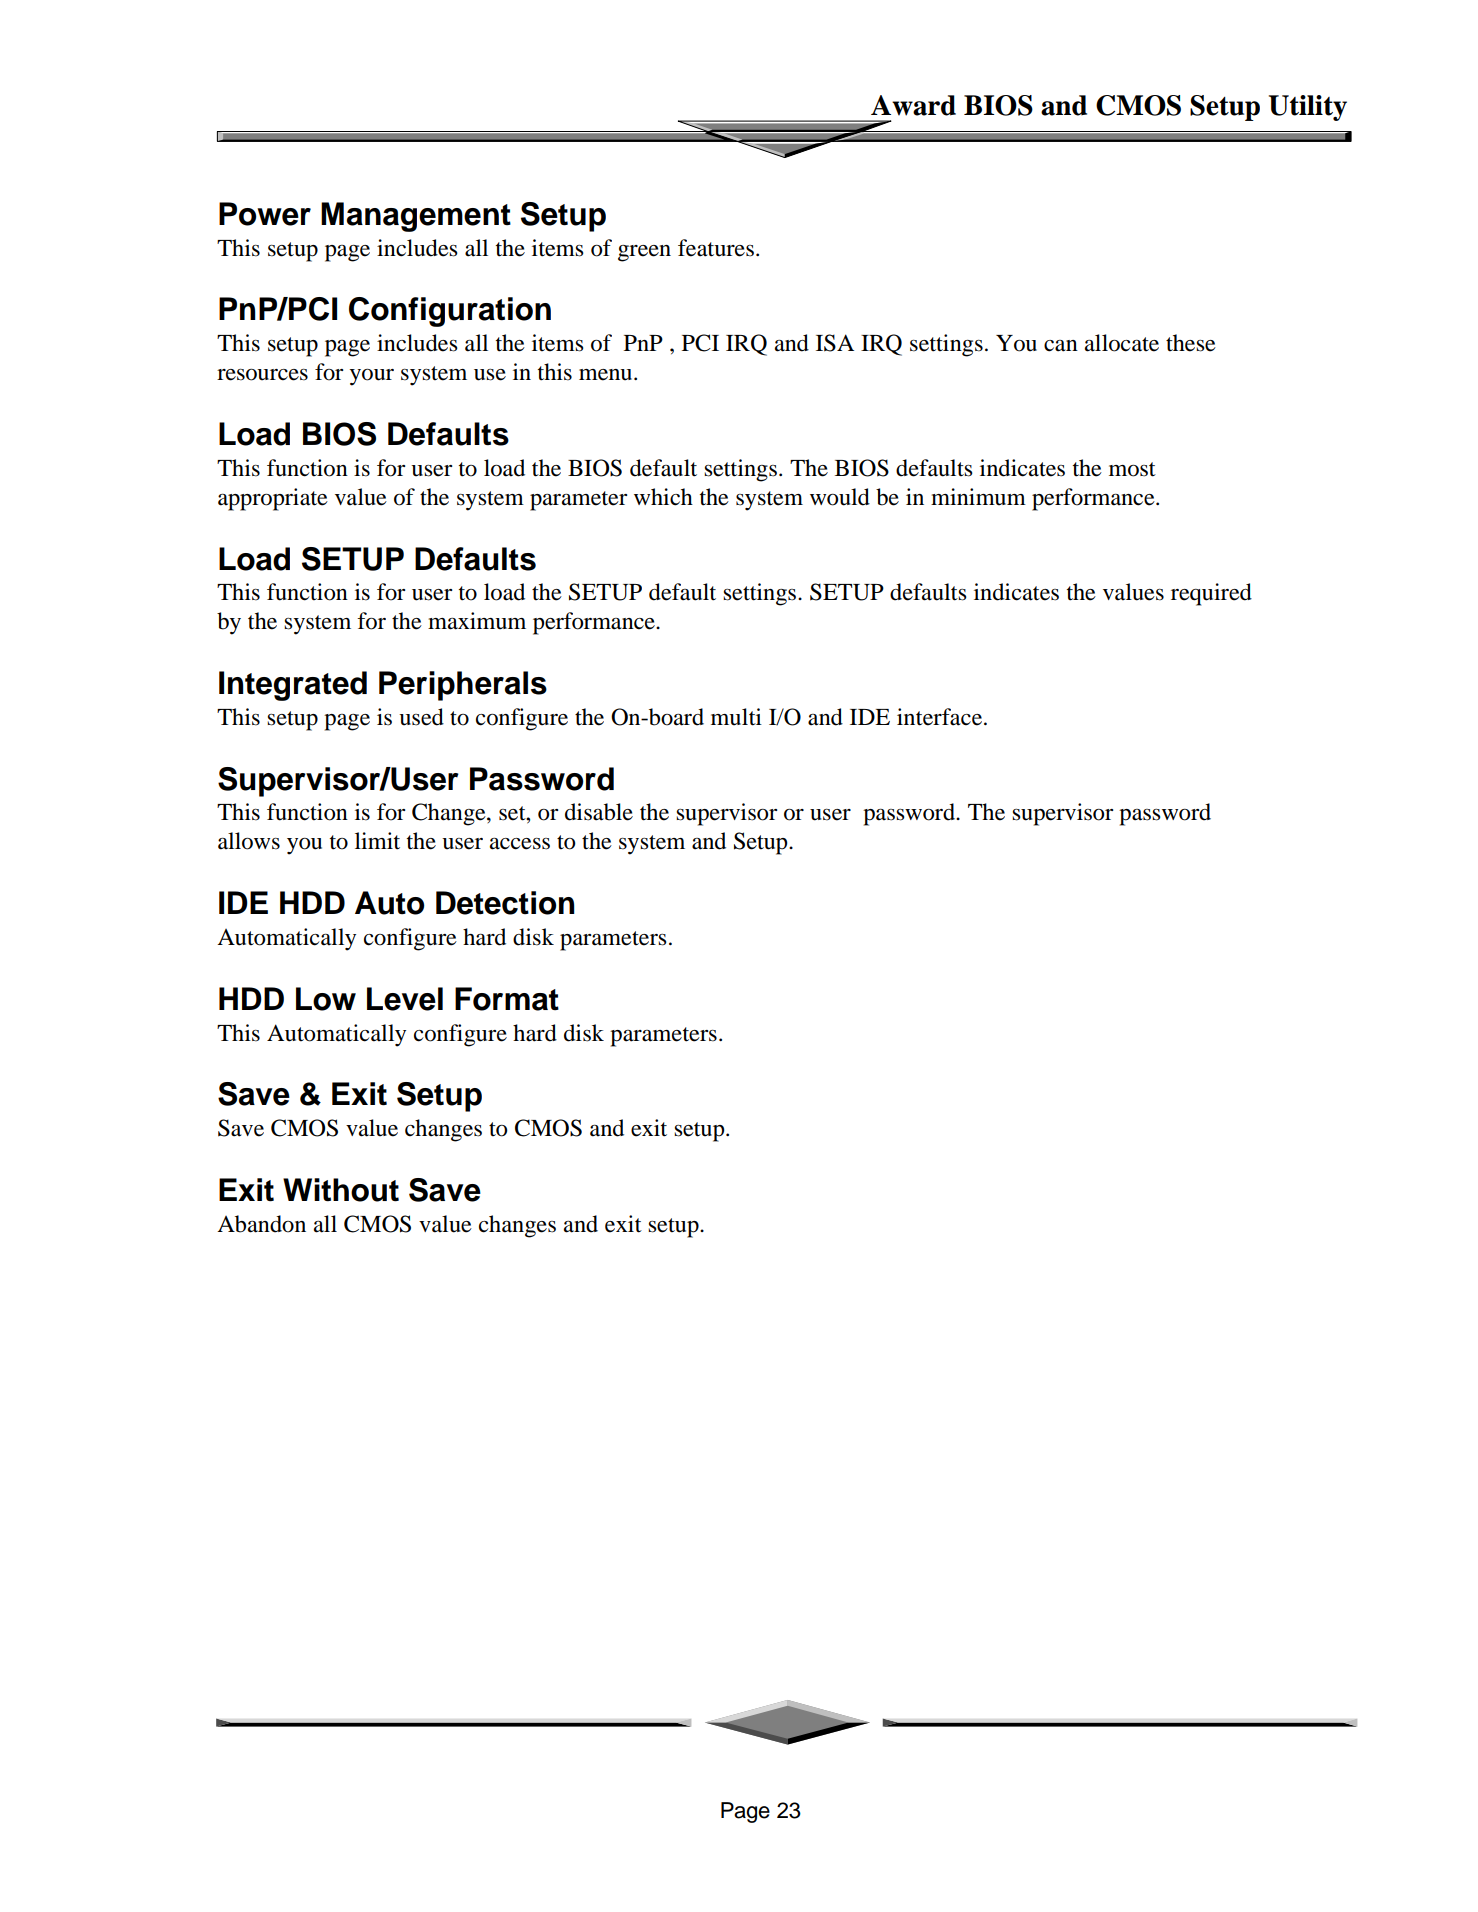 This page has width=1478, height=1912. I want to click on Award, so click(913, 105).
